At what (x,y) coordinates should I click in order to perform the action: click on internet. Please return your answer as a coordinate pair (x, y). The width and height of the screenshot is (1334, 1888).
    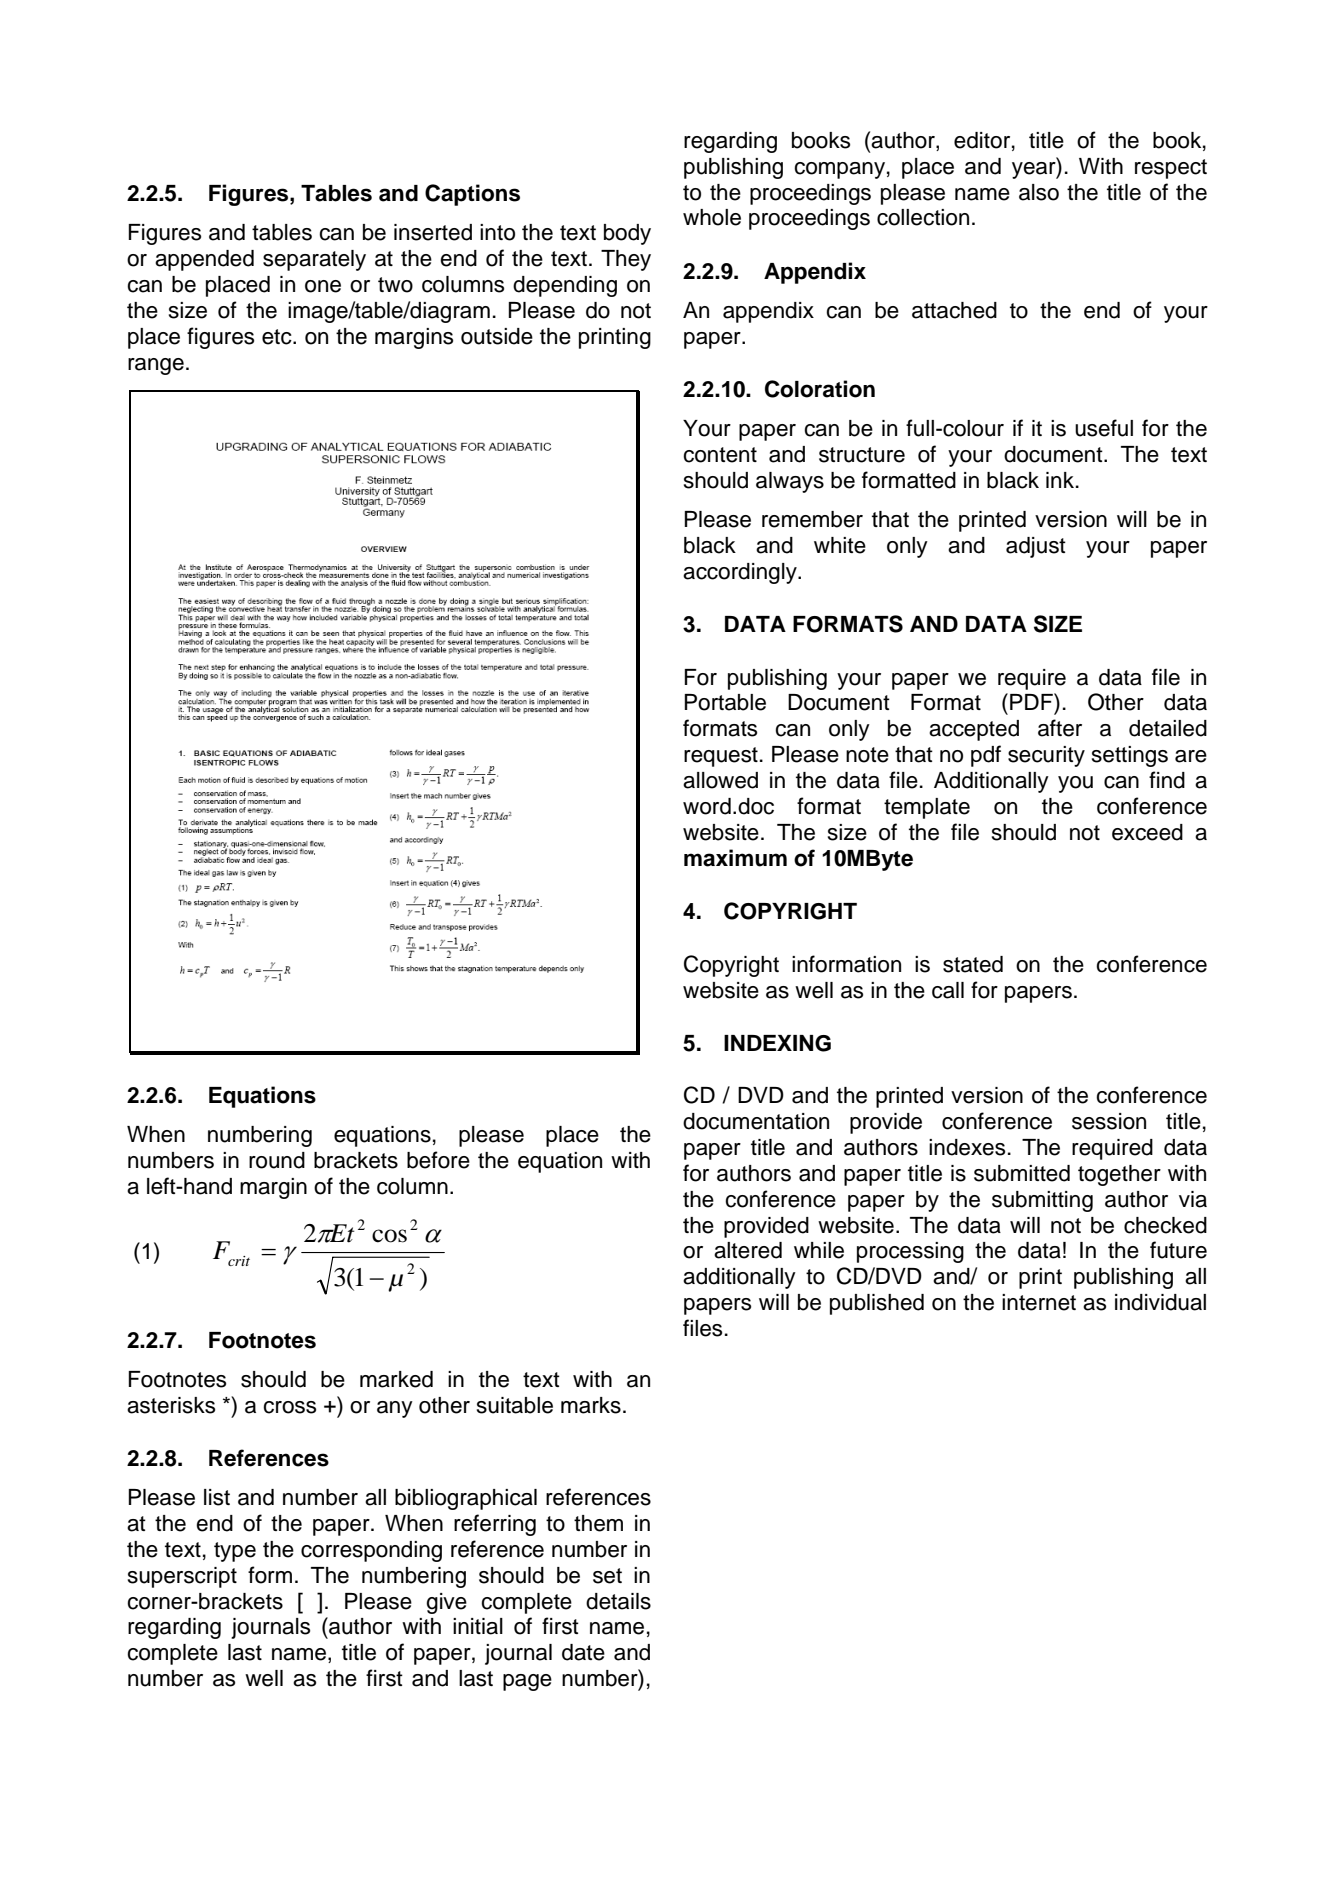
    Looking at the image, I should click on (1039, 1302).
